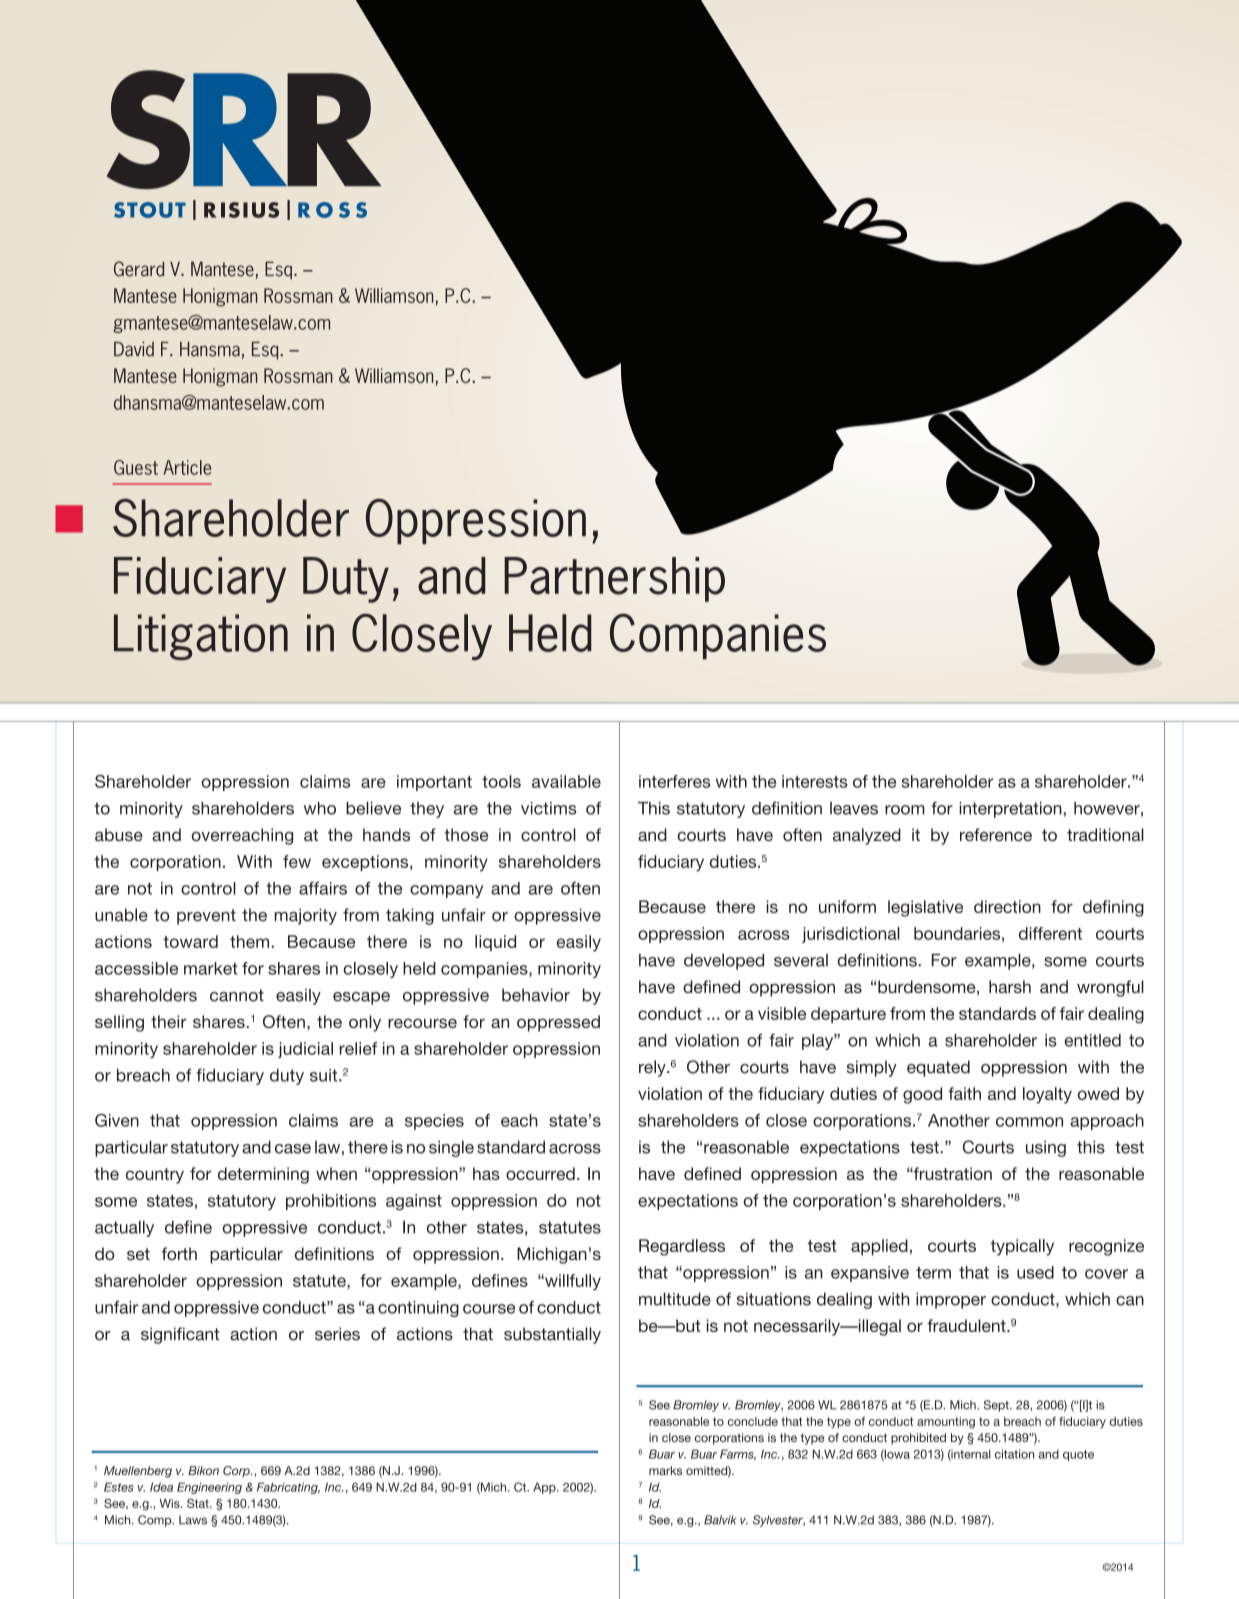  Describe the element at coordinates (1014, 1454) in the page. I see `citation` at that location.
